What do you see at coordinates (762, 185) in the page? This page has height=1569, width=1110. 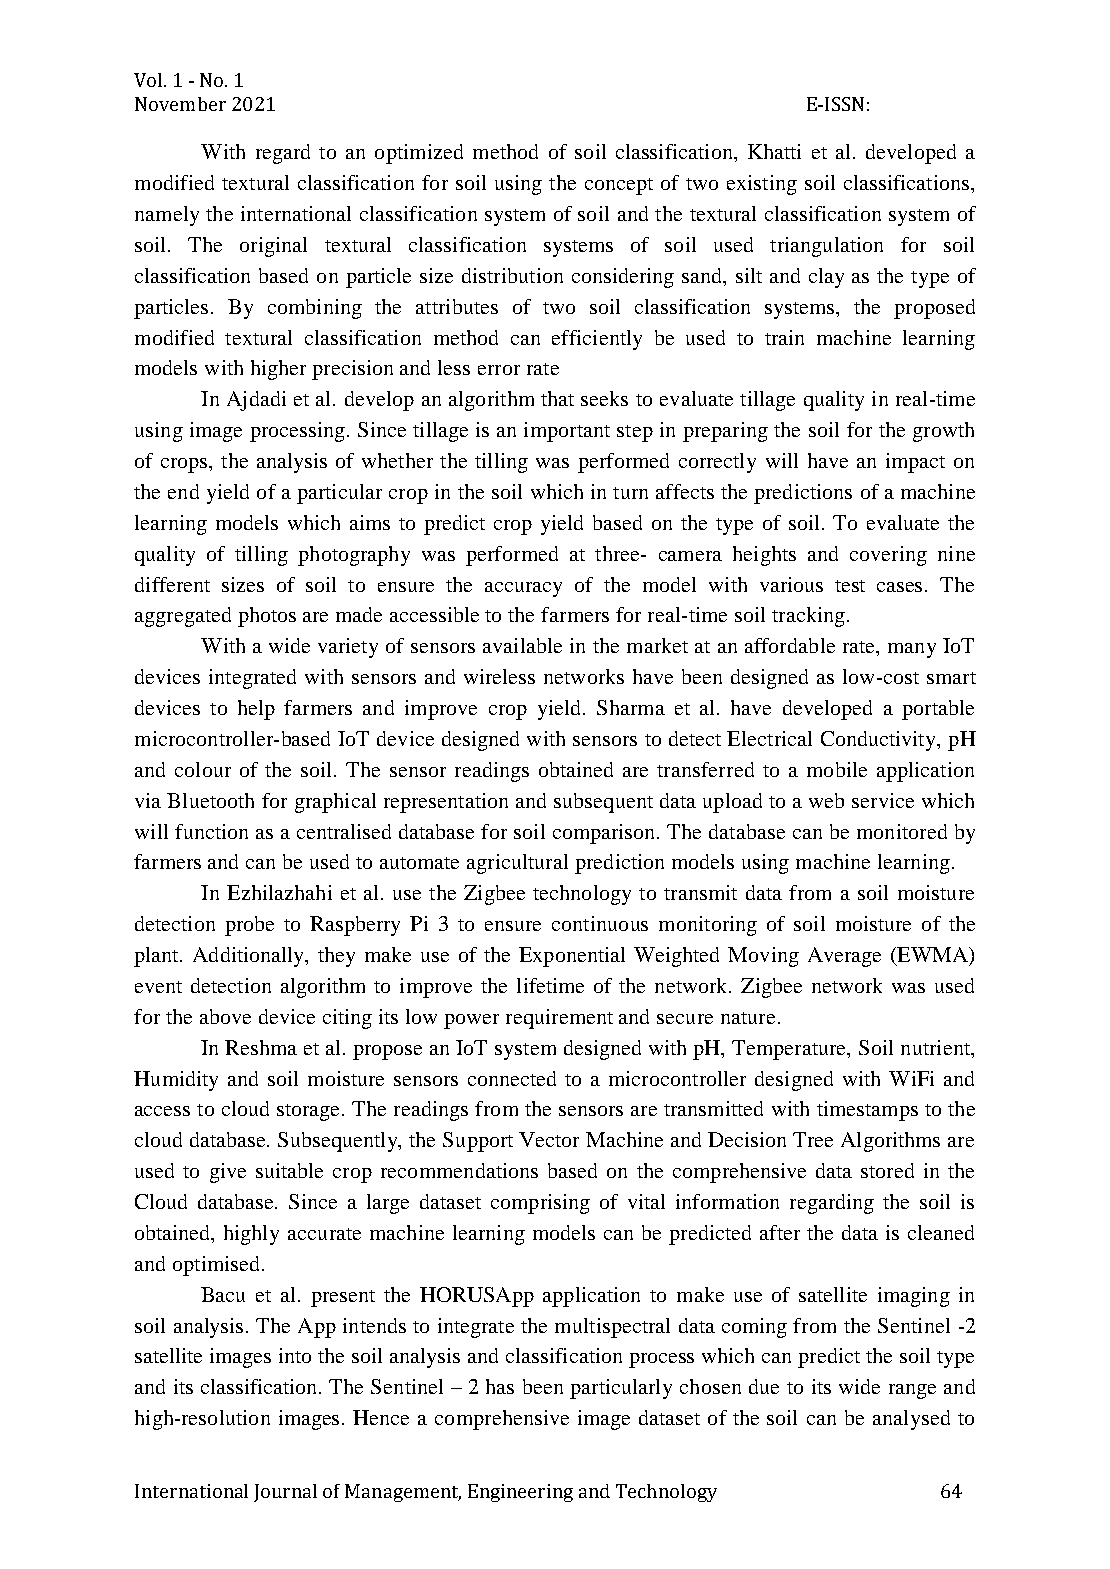 I see `existing` at bounding box center [762, 185].
